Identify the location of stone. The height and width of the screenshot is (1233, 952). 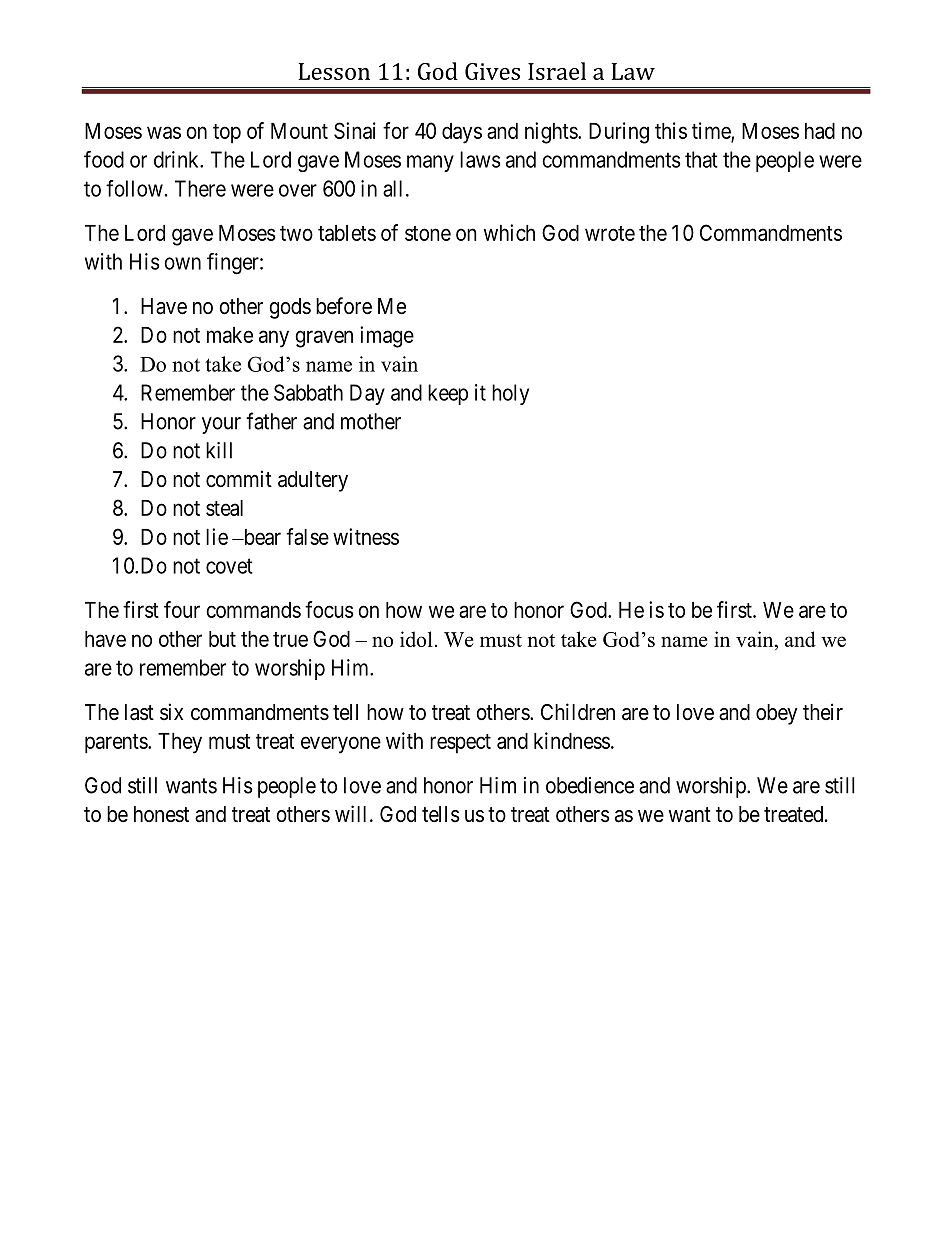
(428, 233).
